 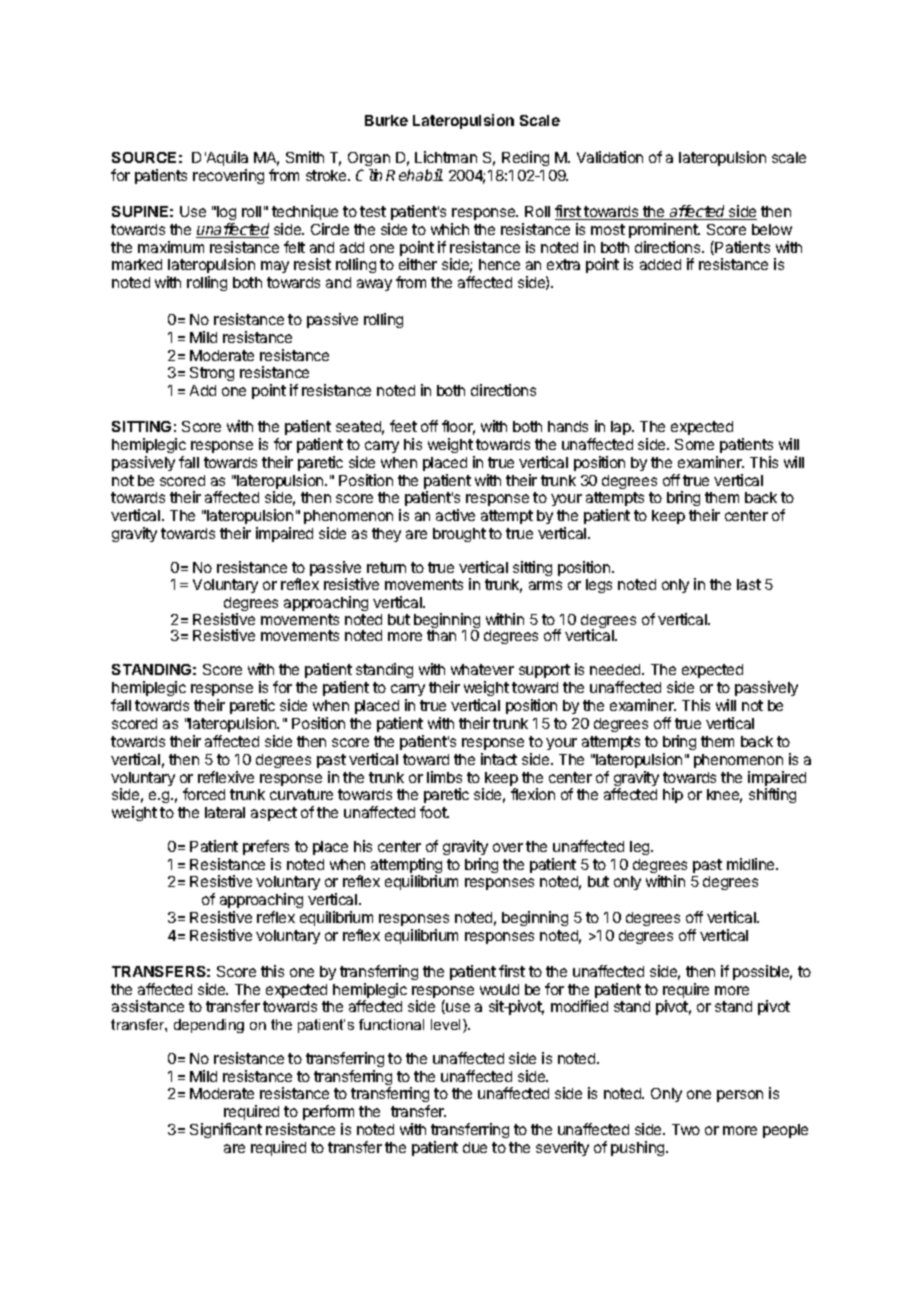 What do you see at coordinates (266, 847) in the screenshot?
I see `prefers` at bounding box center [266, 847].
